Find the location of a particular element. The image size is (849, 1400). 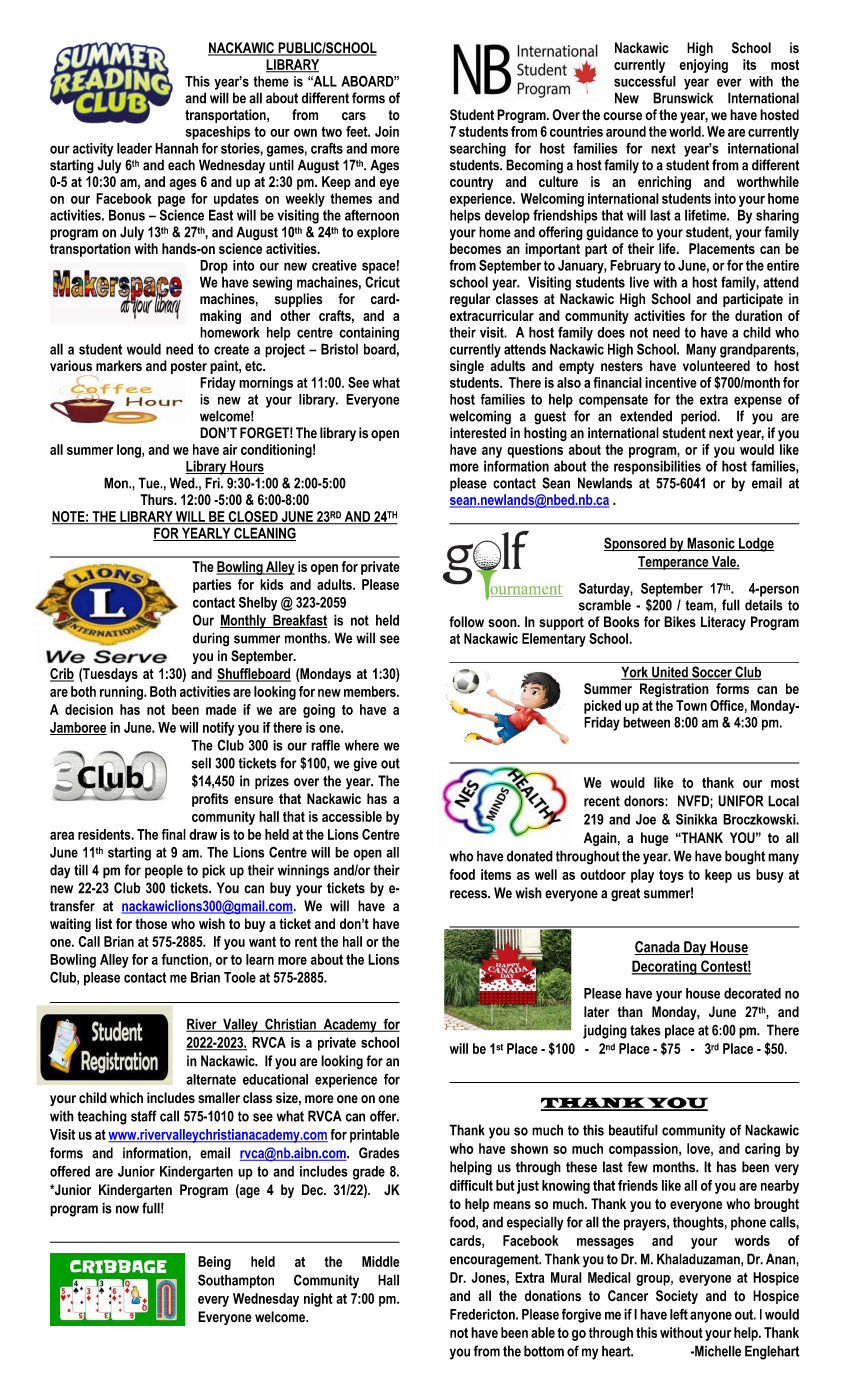

Middle is located at coordinates (381, 1261).
